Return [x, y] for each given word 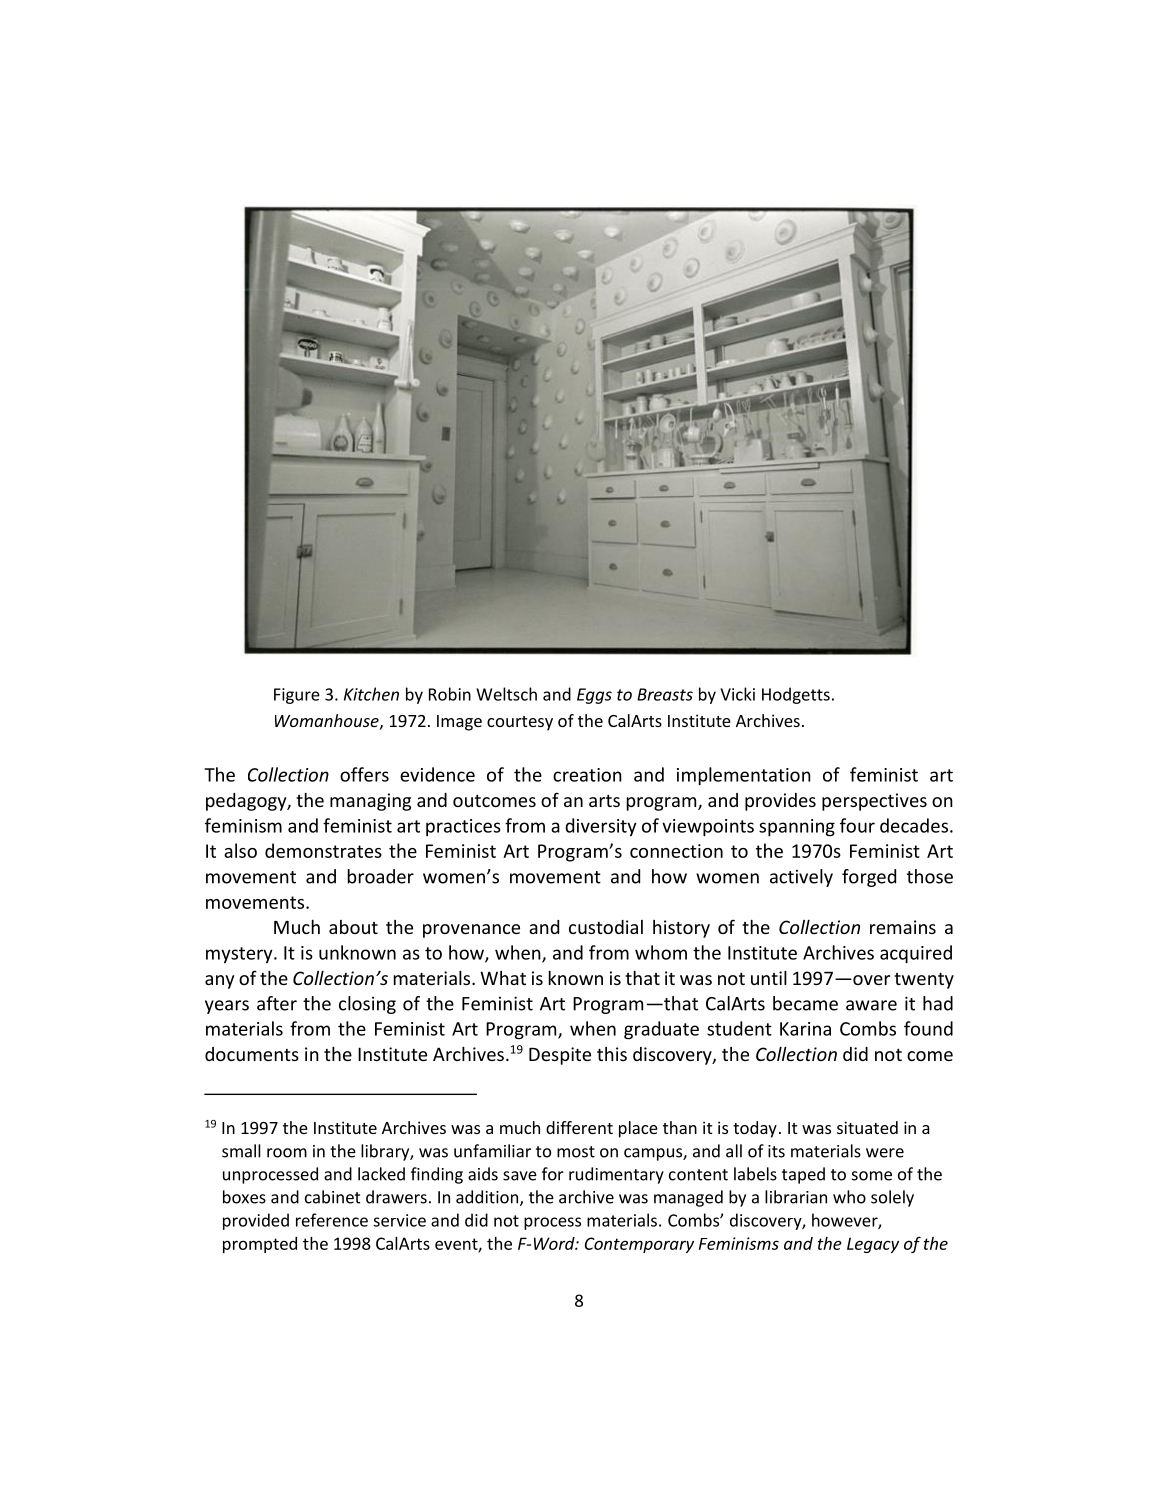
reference [332, 1220]
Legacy [873, 1245]
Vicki [737, 694]
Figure [297, 696]
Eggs [594, 696]
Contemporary [639, 1245]
